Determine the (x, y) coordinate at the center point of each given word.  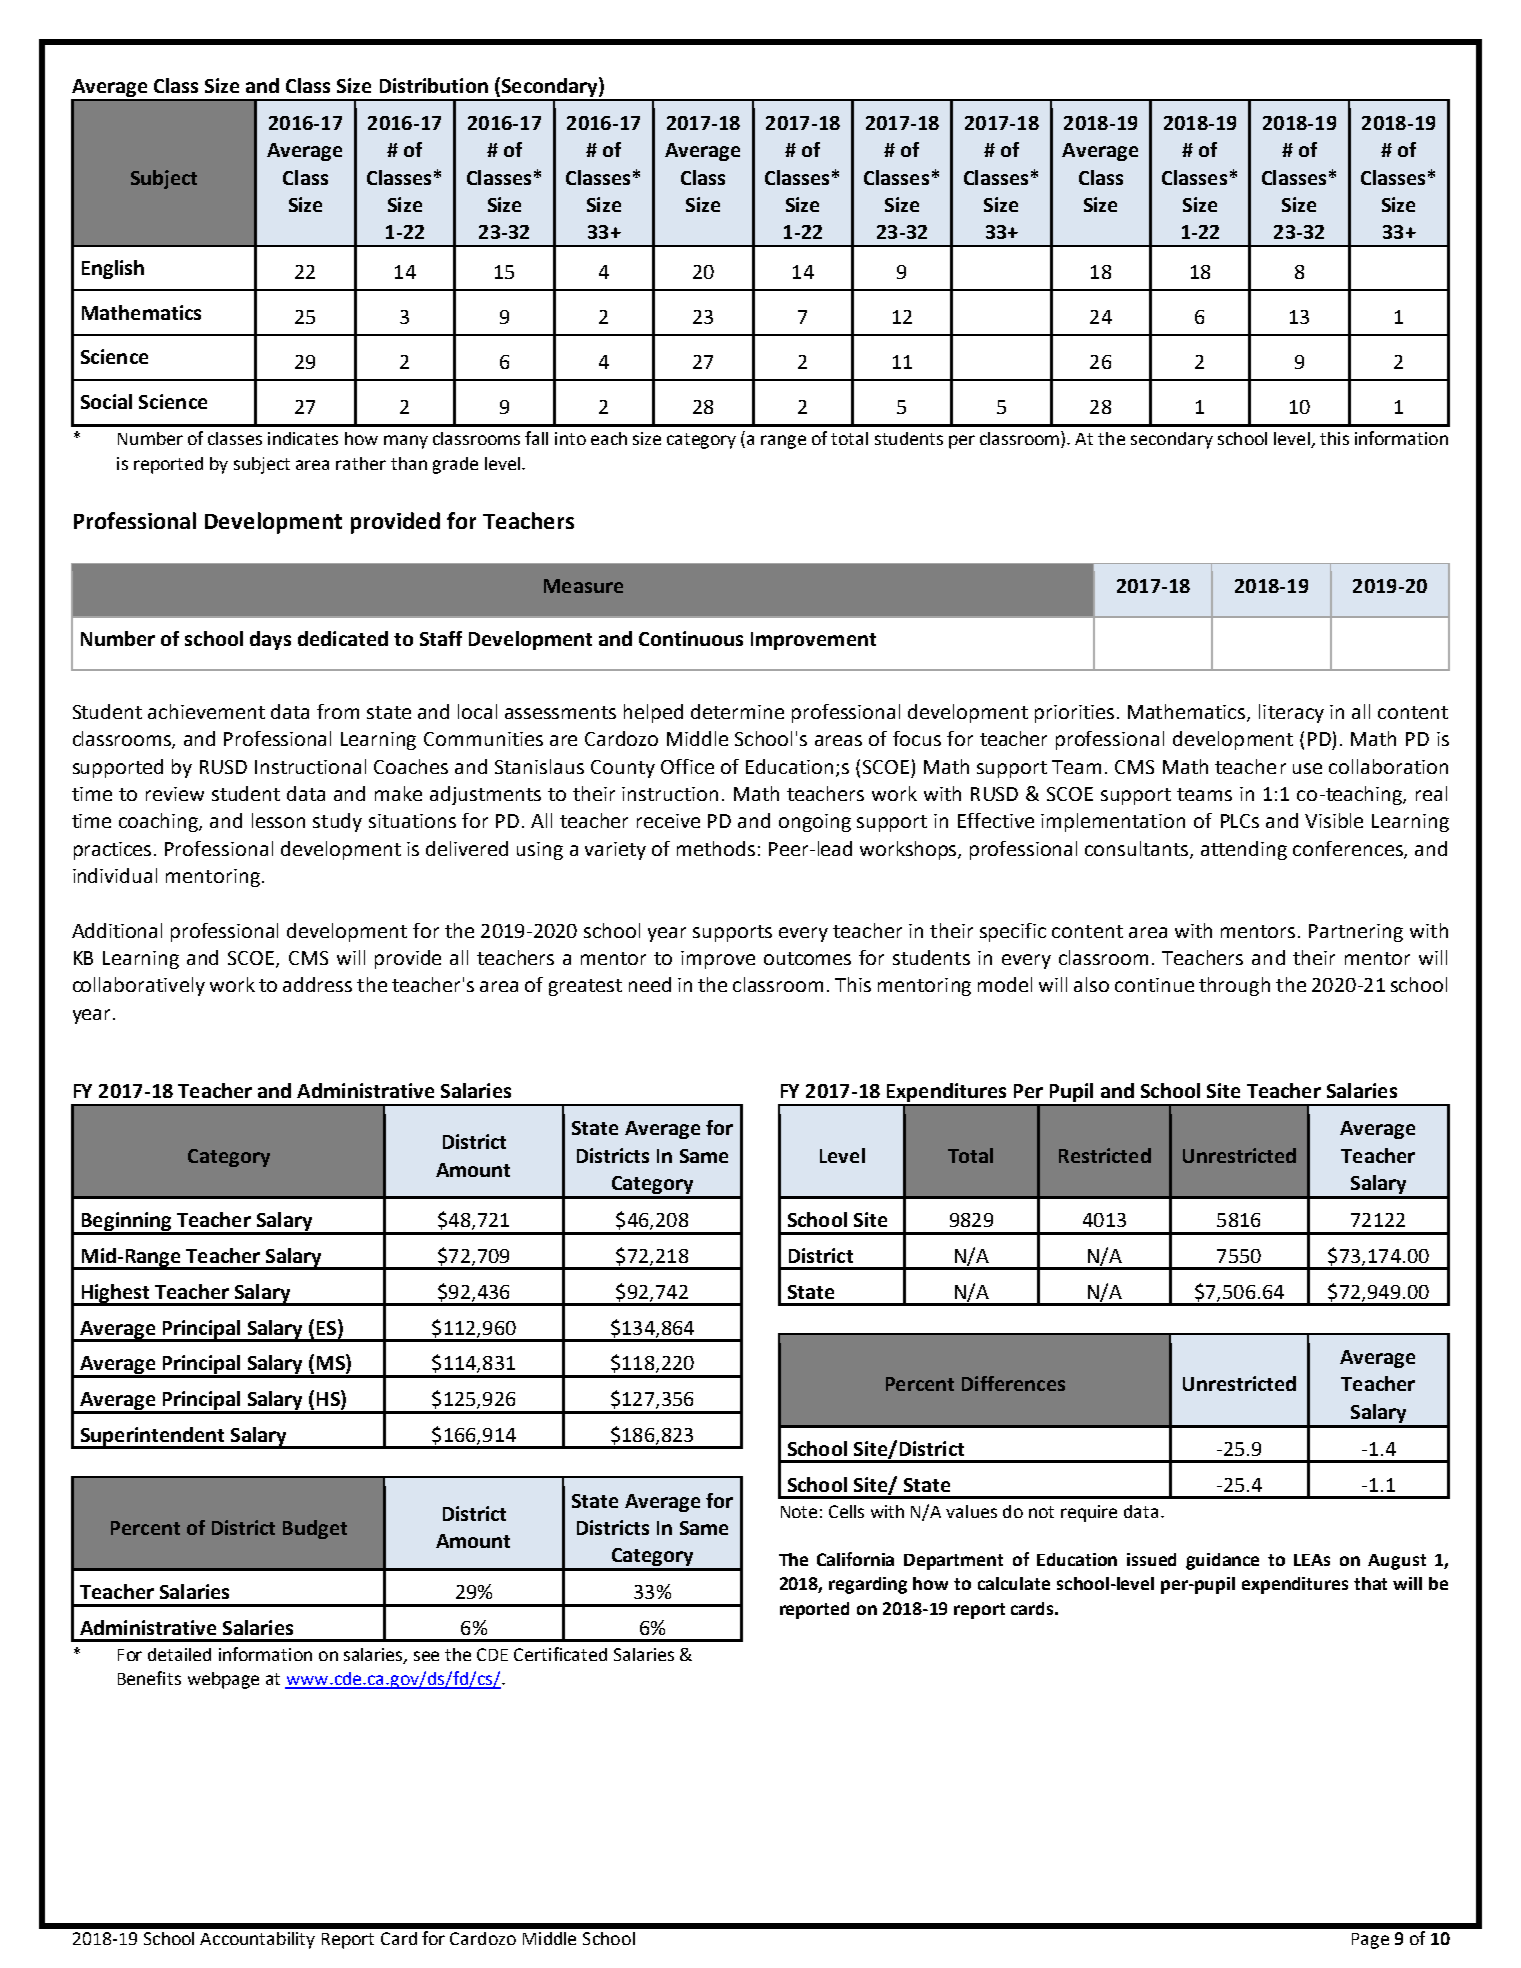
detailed (179, 1654)
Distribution (434, 85)
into (570, 438)
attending (1244, 850)
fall (536, 438)
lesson (278, 820)
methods (716, 848)
